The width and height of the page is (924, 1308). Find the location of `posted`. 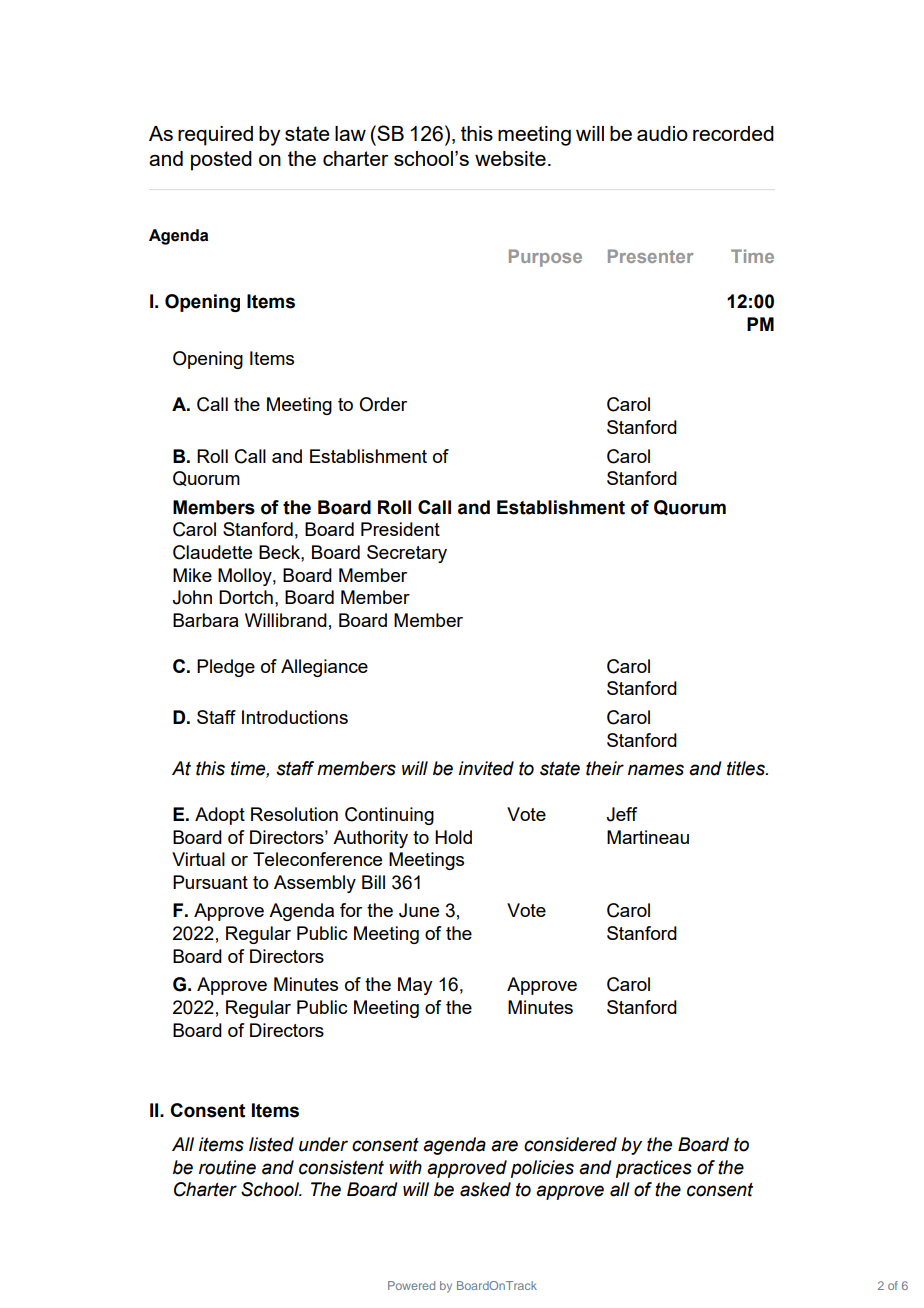

posted is located at coordinates (221, 161).
